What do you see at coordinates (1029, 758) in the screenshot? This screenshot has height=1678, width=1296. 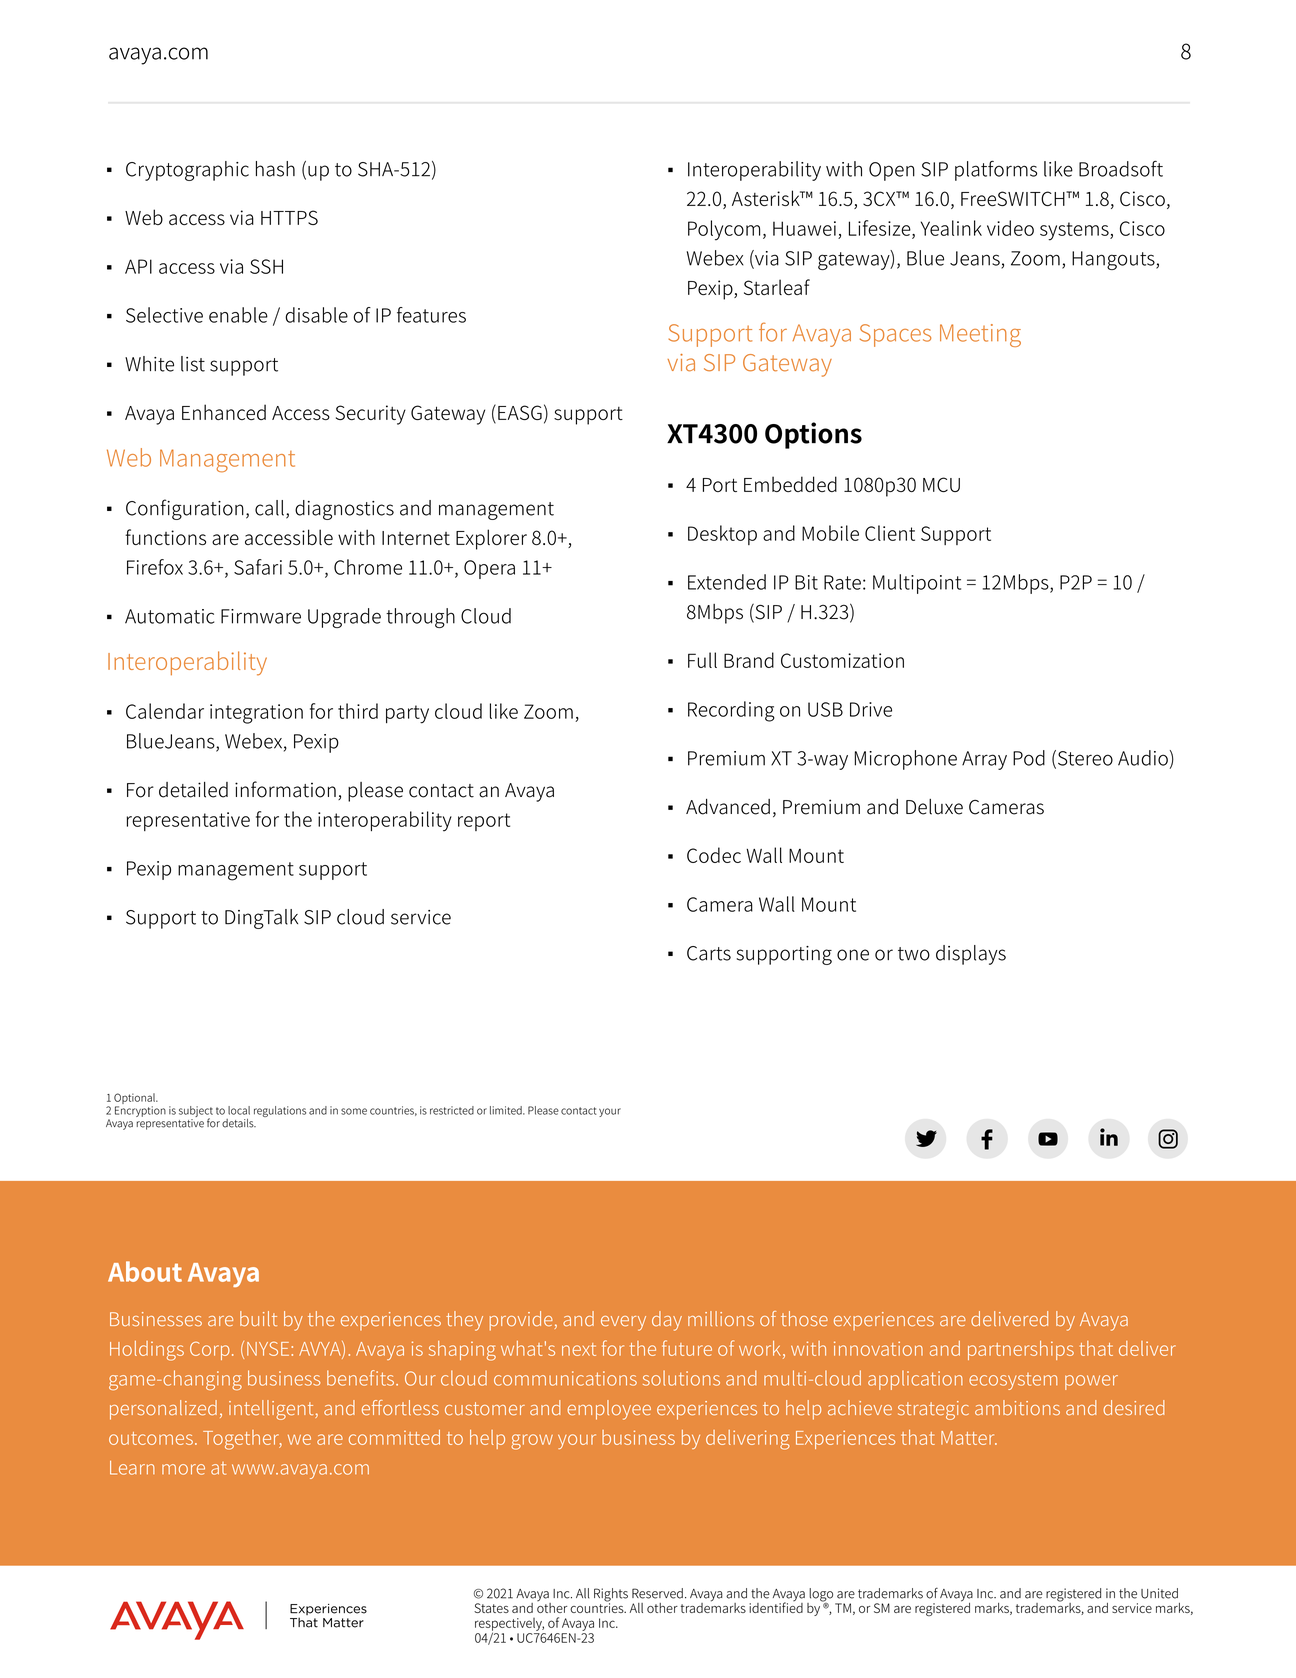 I see `Pod` at bounding box center [1029, 758].
